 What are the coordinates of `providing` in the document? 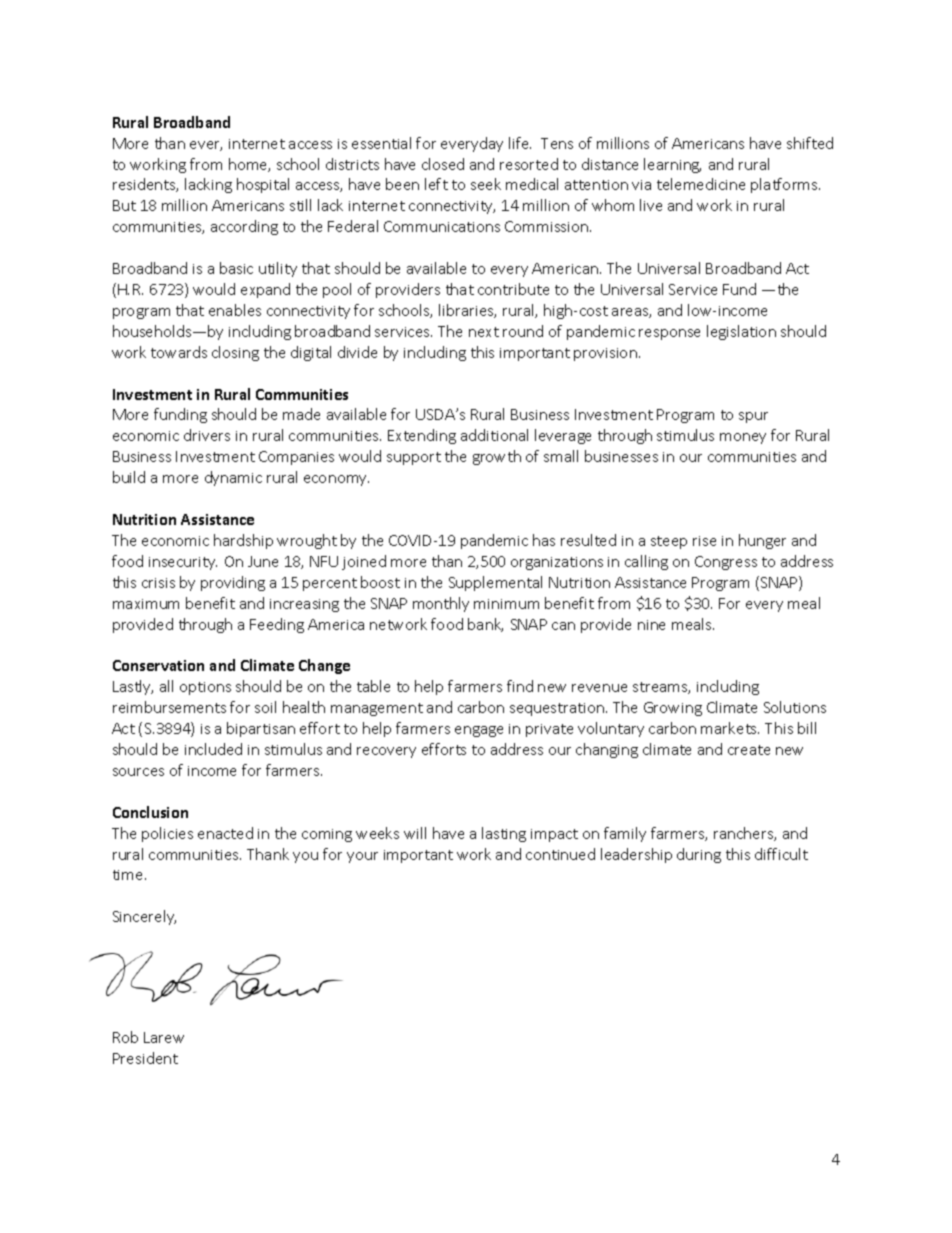 It's located at (233, 583).
